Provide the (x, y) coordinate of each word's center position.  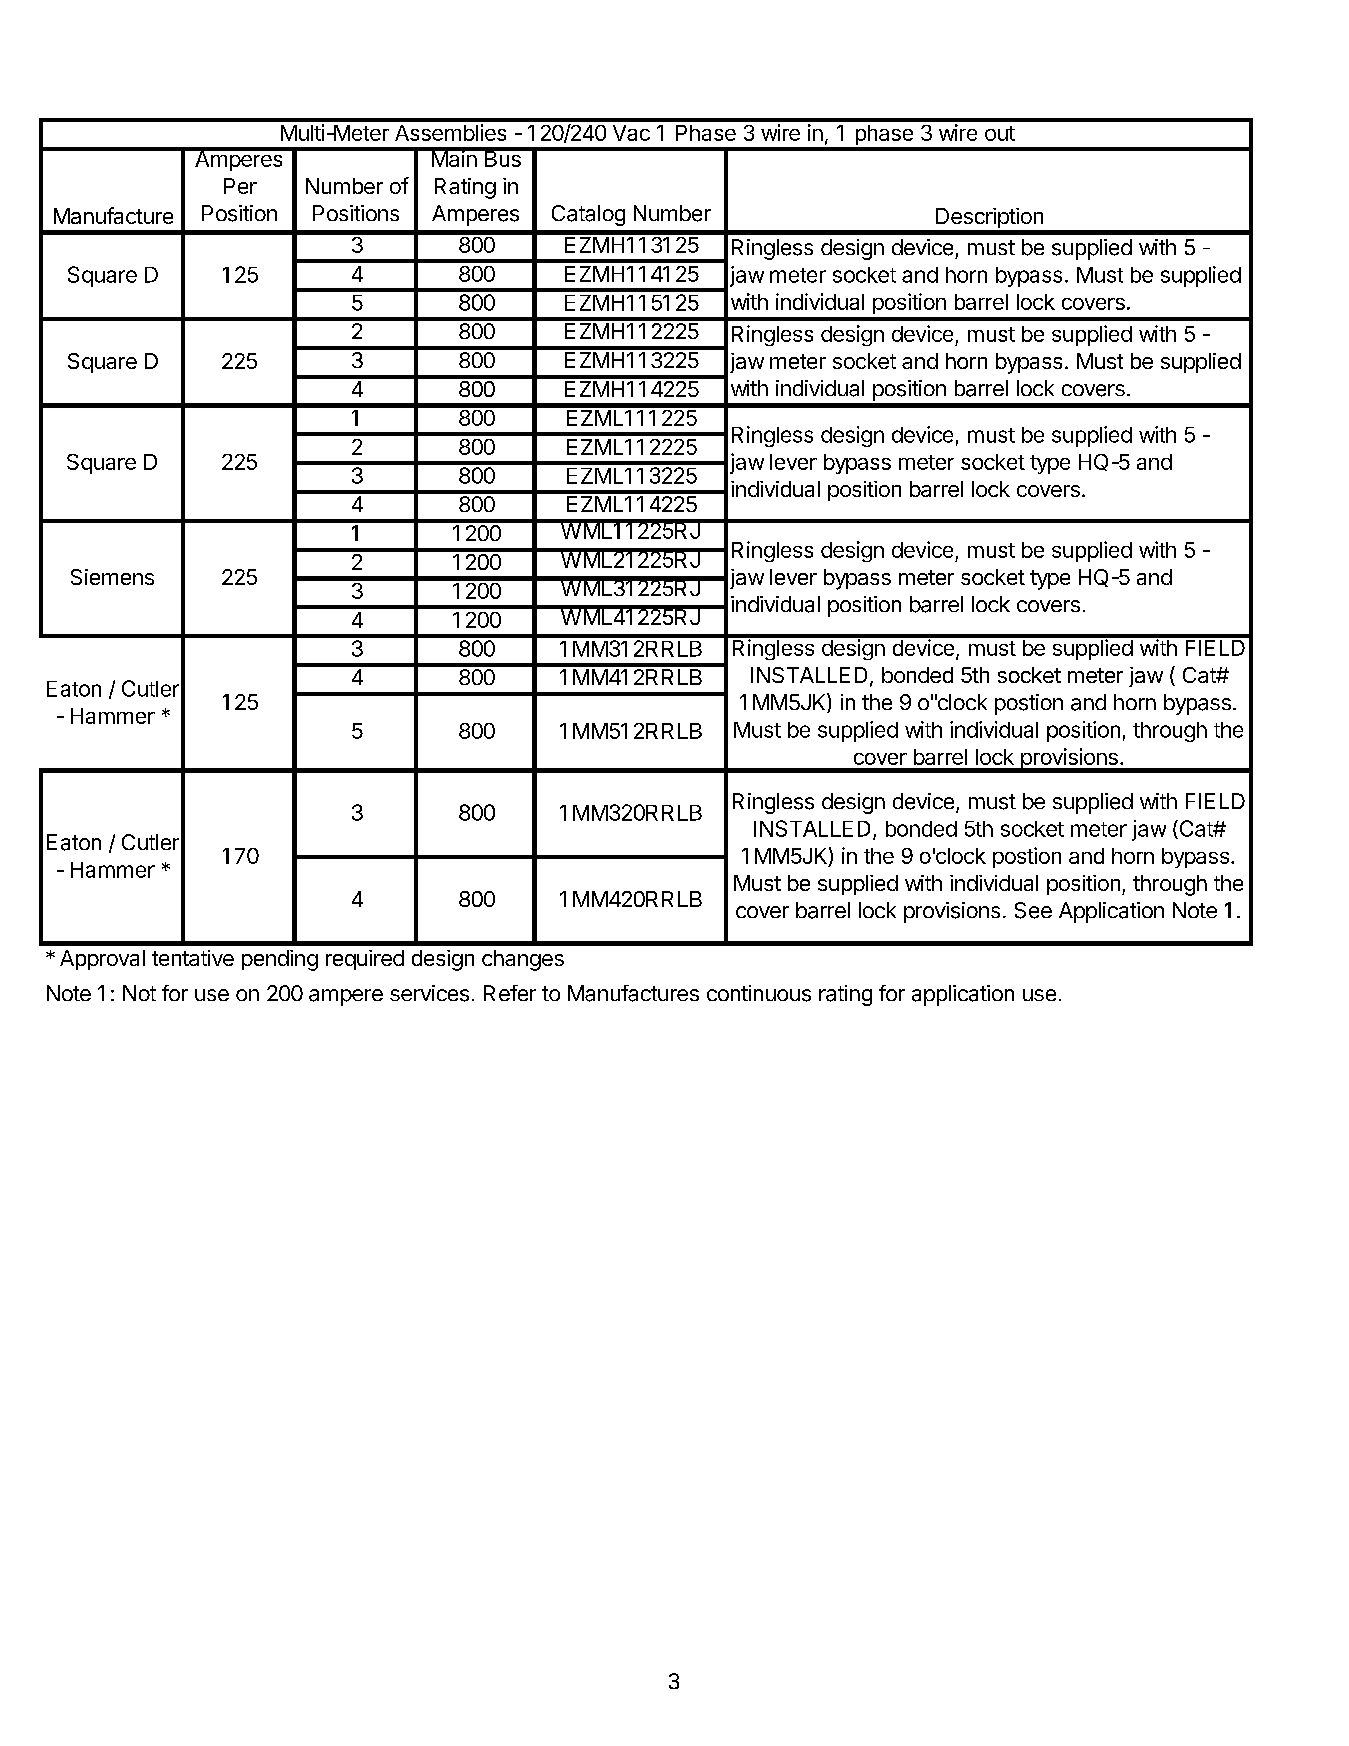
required (365, 960)
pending (280, 960)
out (1000, 133)
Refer (510, 993)
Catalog (588, 215)
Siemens (112, 577)
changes (523, 960)
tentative (193, 958)
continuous (759, 993)
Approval (102, 960)
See (1033, 910)
